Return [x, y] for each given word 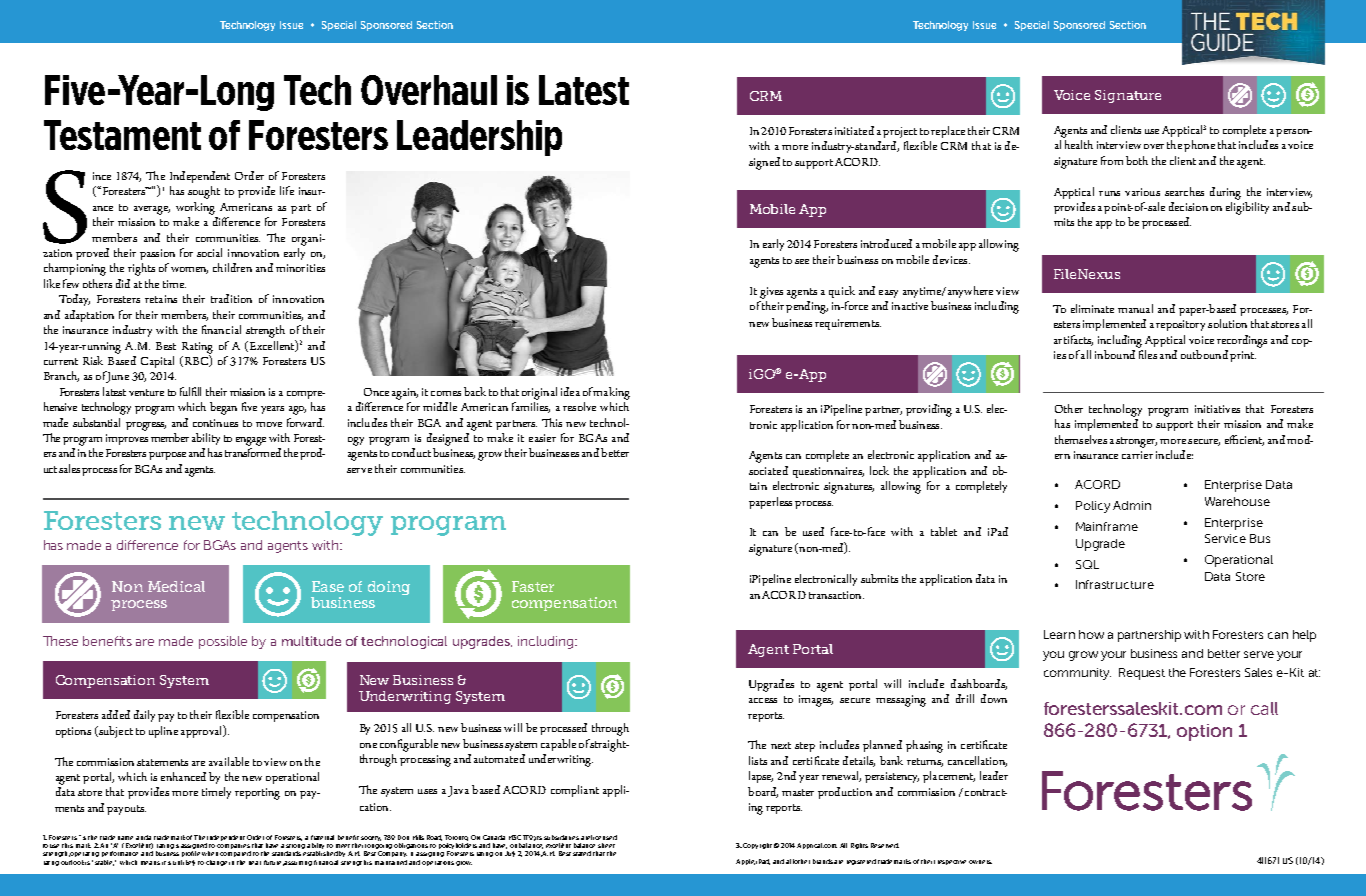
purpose [167, 456]
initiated [854, 130]
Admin [1132, 505]
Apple [745, 862]
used [813, 531]
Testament [122, 135]
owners [980, 862]
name [125, 838]
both [1137, 160]
